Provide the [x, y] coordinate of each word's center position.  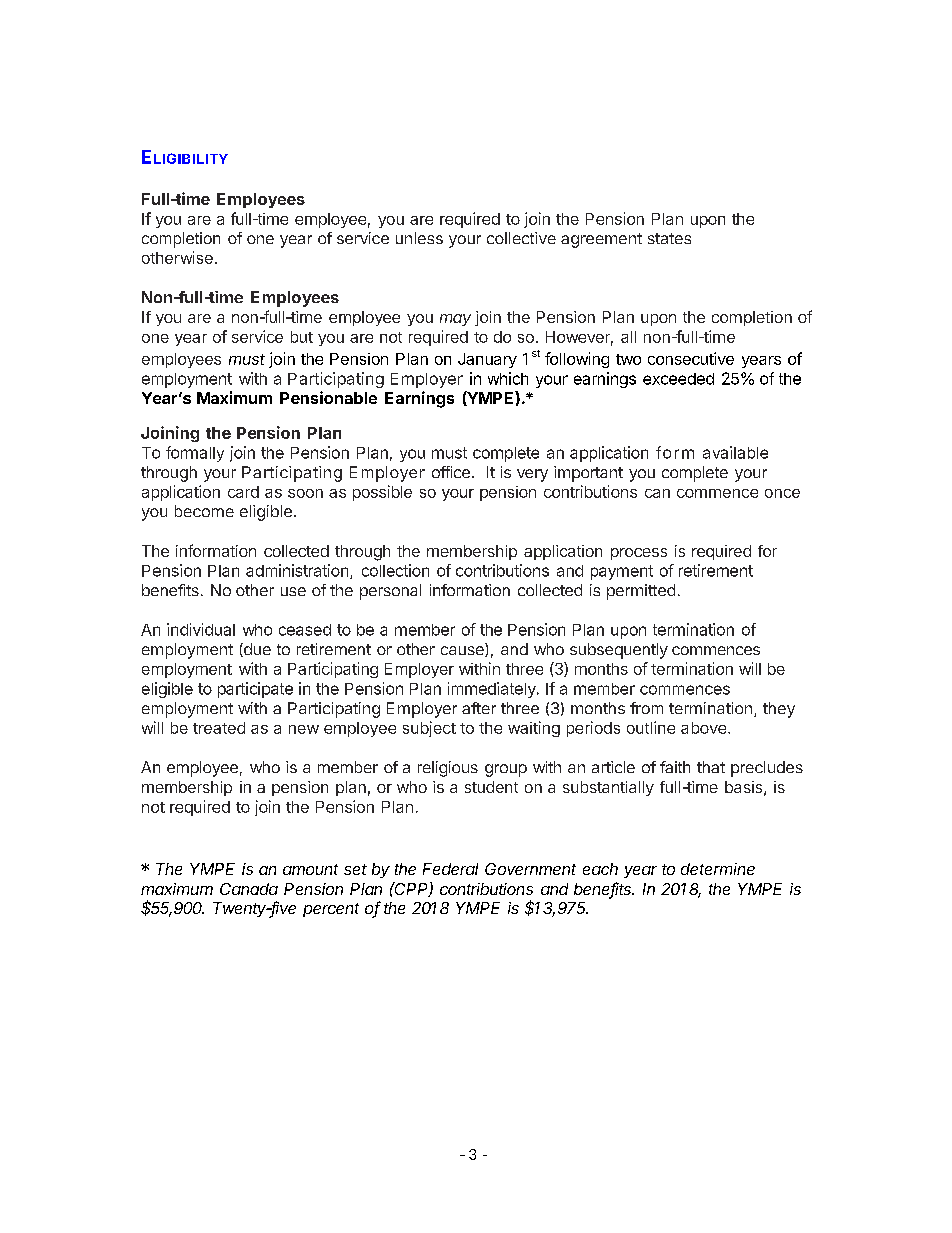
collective [521, 238]
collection [395, 570]
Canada [249, 889]
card [243, 492]
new [304, 729]
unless [419, 238]
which [508, 378]
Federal [450, 869]
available [735, 452]
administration [297, 570]
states [669, 238]
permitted [641, 592]
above [703, 728]
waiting [534, 729]
